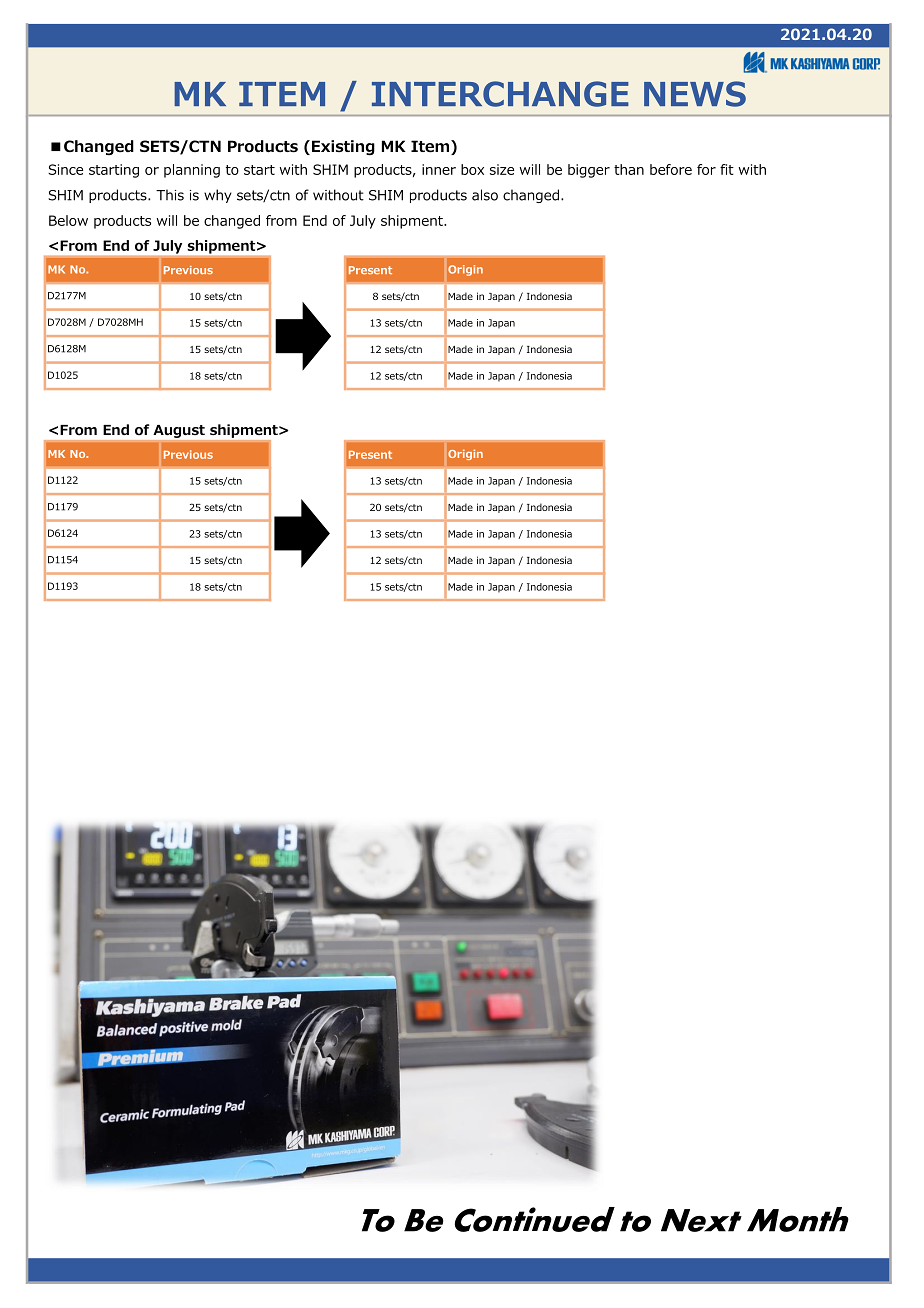  What do you see at coordinates (179, 431) in the document?
I see `August` at bounding box center [179, 431].
